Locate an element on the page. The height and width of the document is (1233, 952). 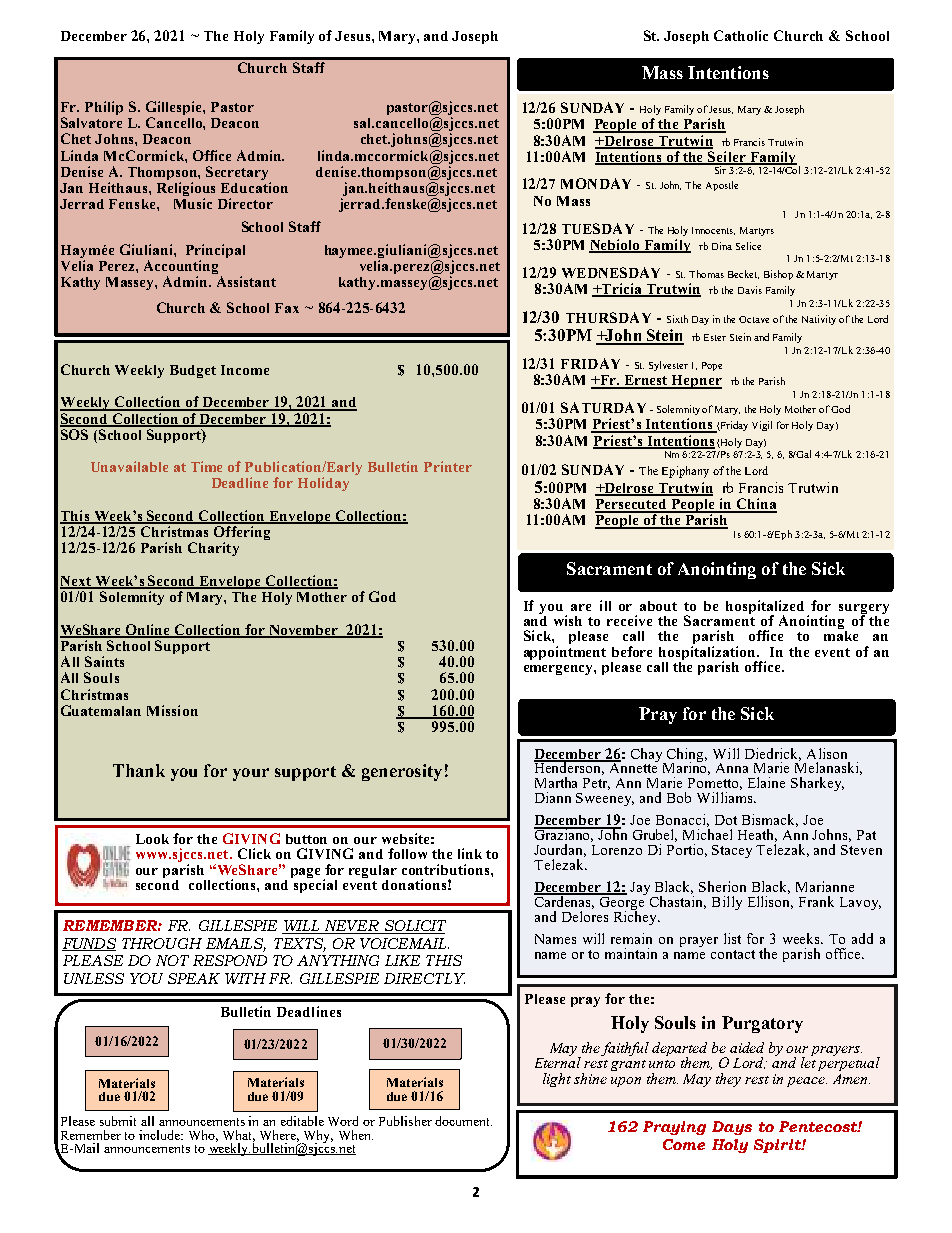
generosity is located at coordinates (402, 772).
